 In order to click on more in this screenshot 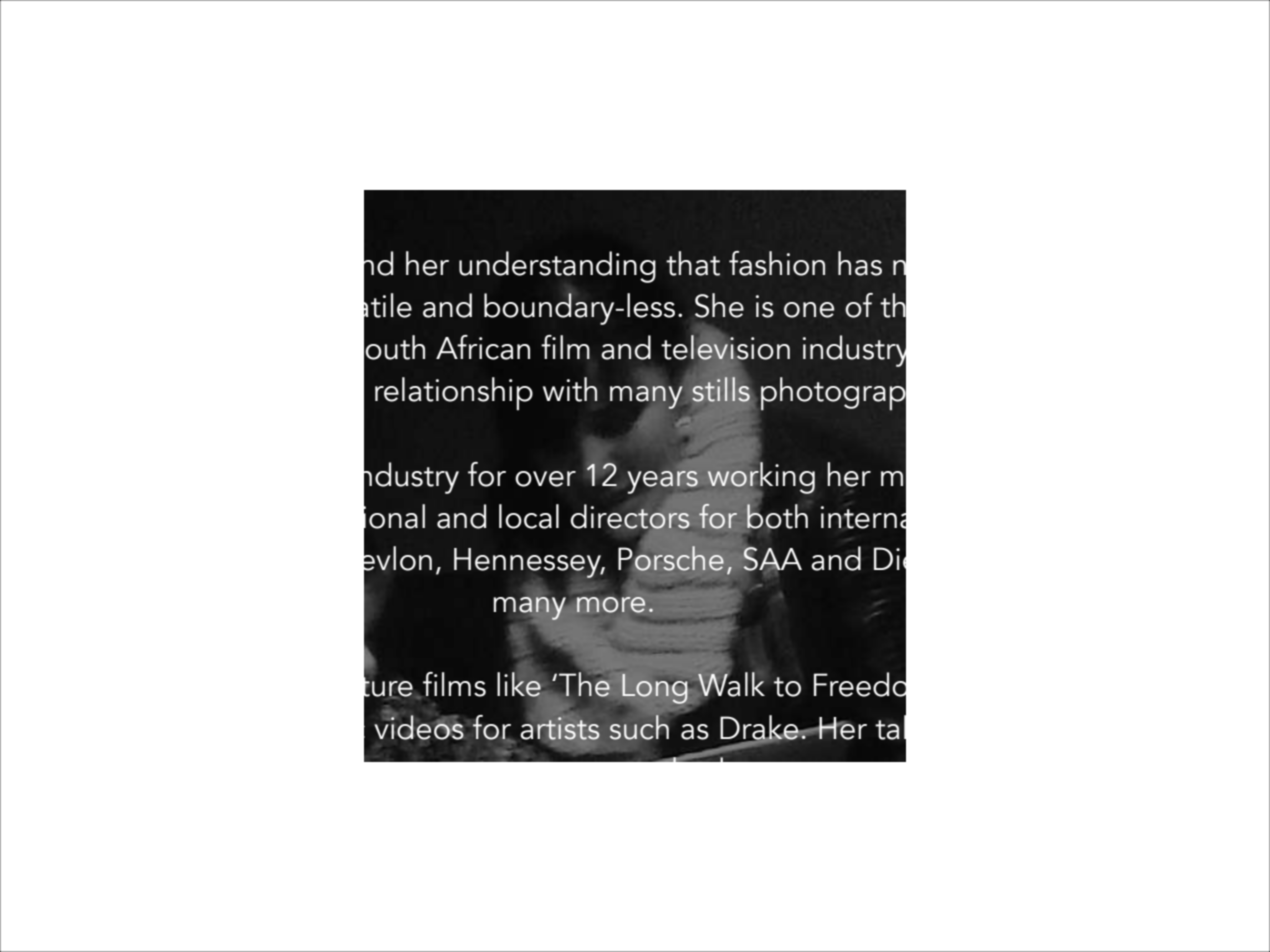, I will do `click(611, 605)`.
